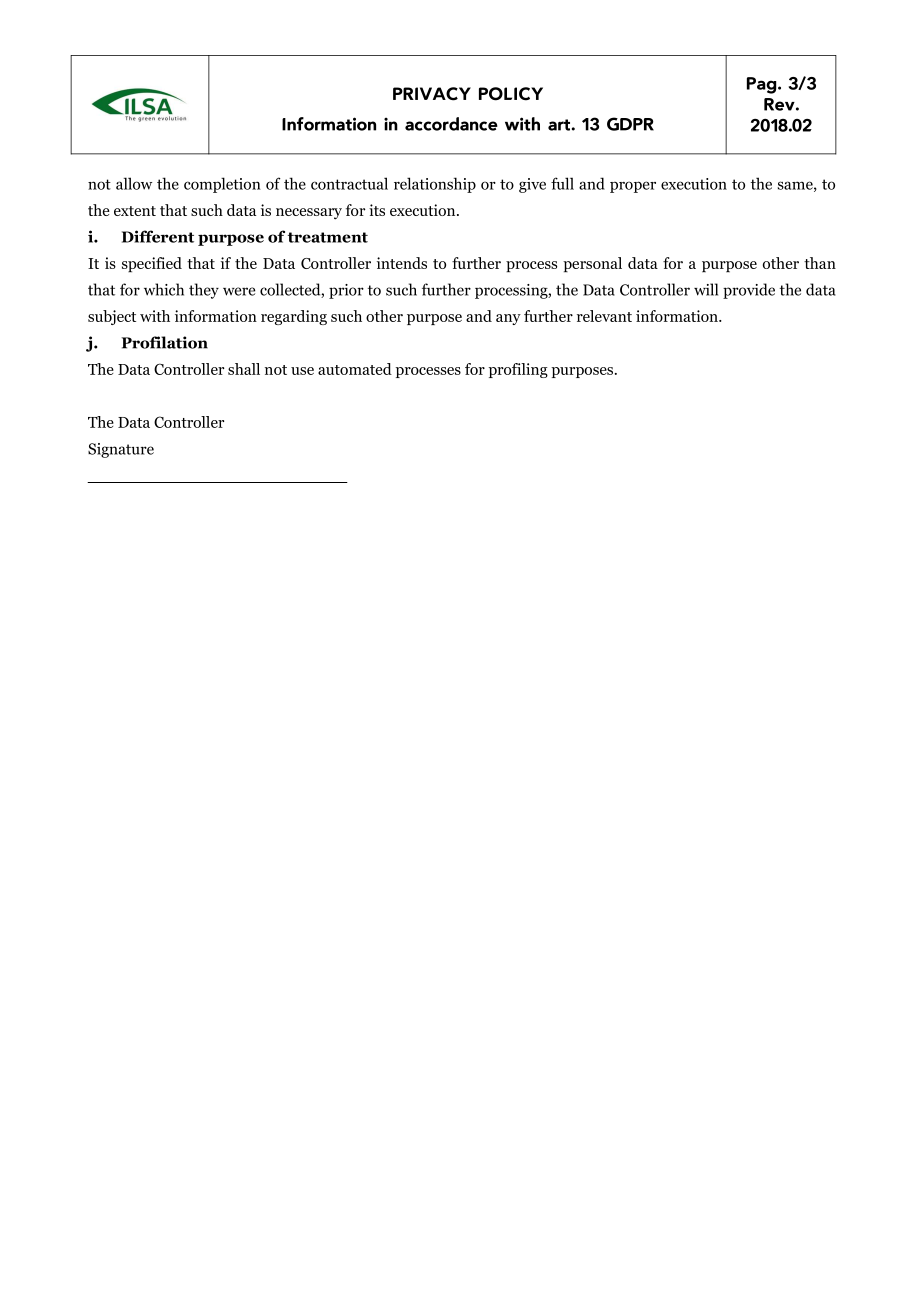  What do you see at coordinates (435, 185) in the screenshot?
I see `relationship` at bounding box center [435, 185].
